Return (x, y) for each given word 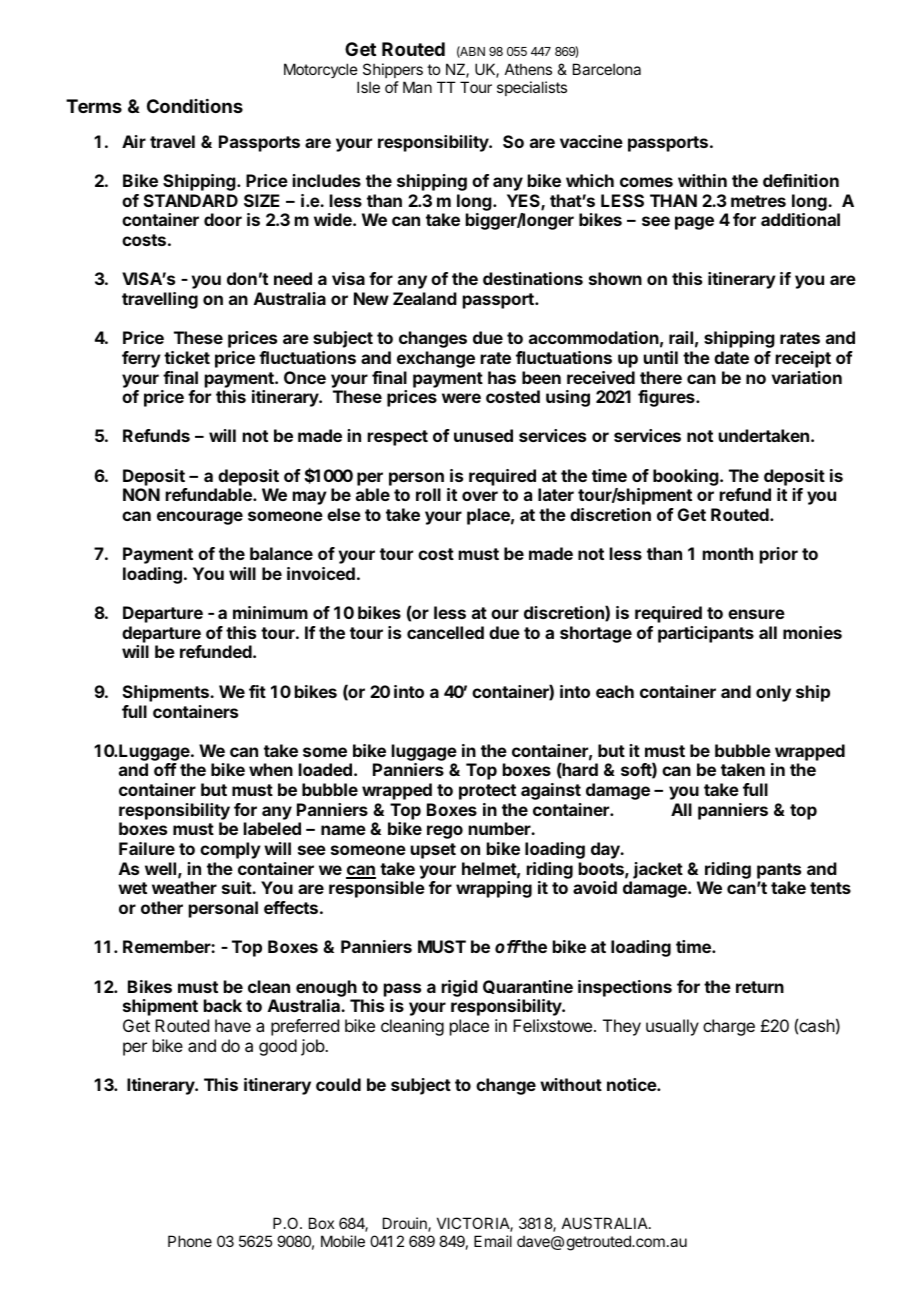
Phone (190, 1241)
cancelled (445, 632)
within (702, 180)
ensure (756, 614)
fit (257, 691)
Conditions (195, 106)
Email (493, 1241)
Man (417, 87)
